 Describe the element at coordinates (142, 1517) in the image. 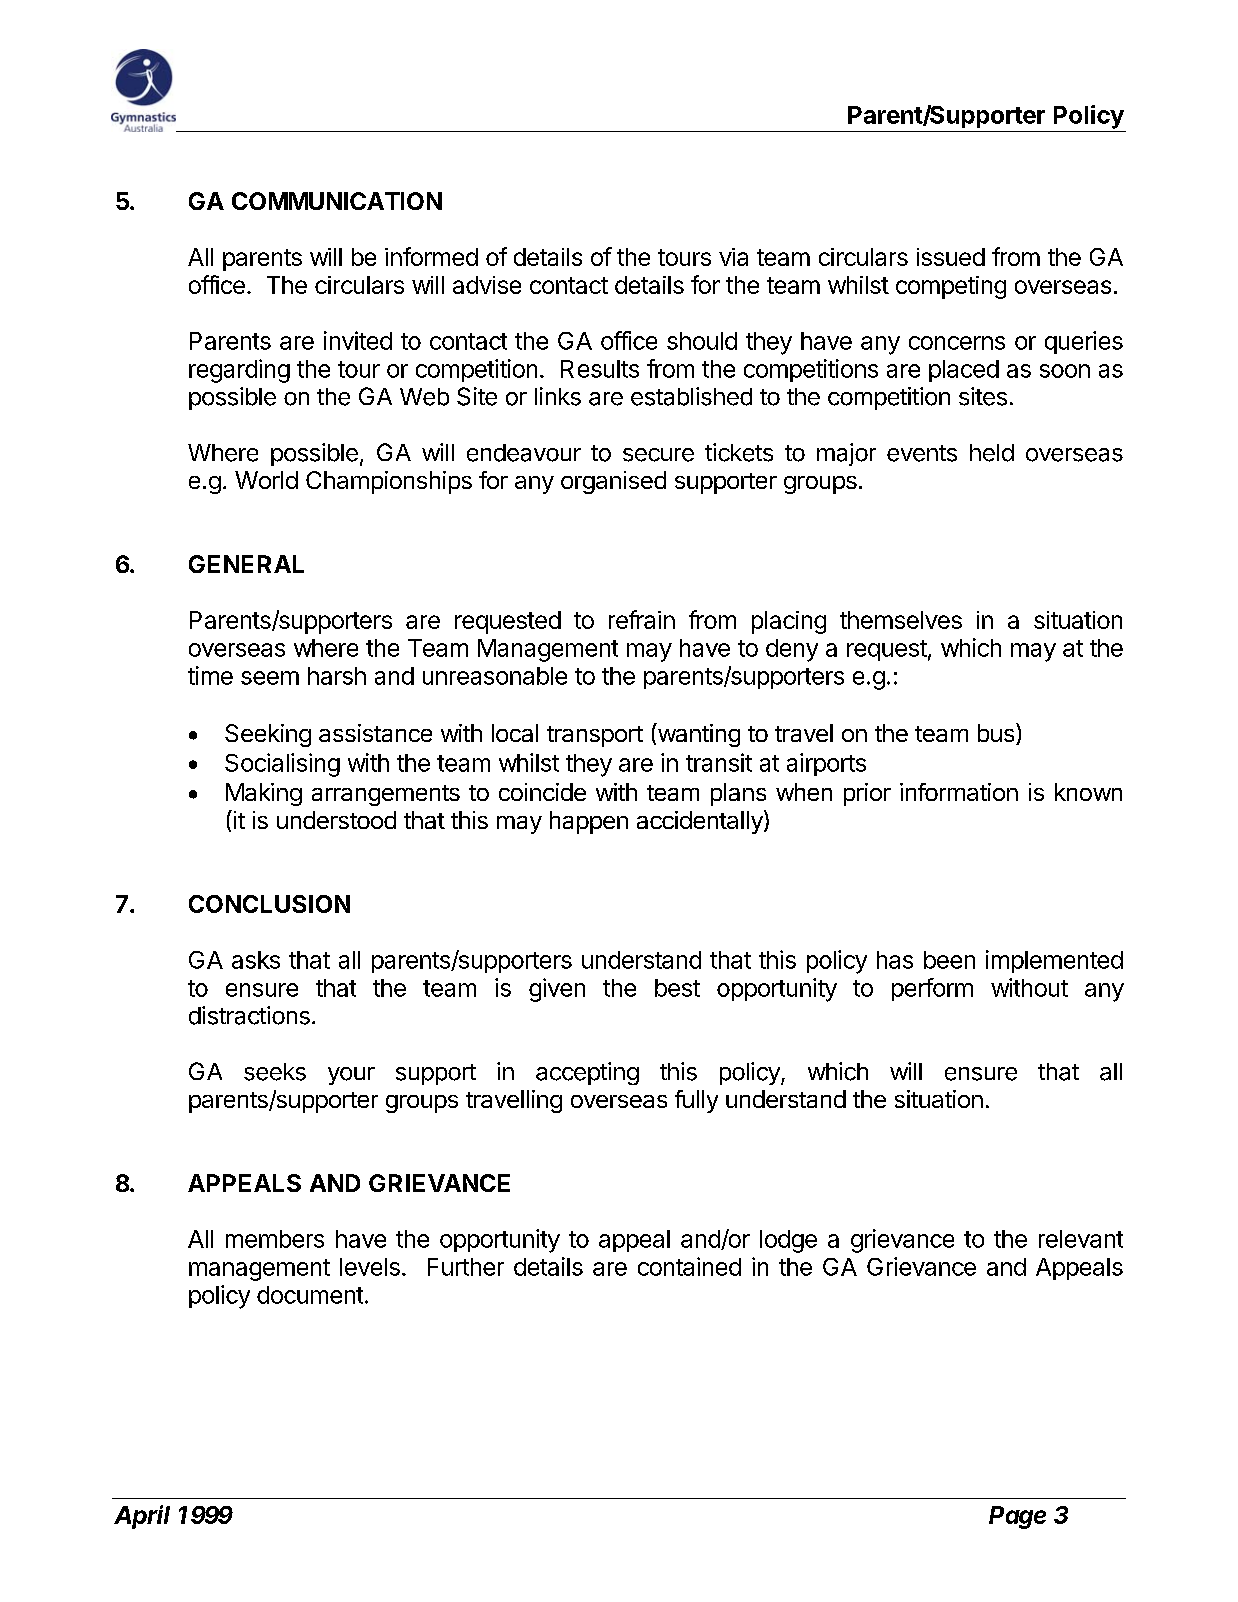

I see `April` at that location.
